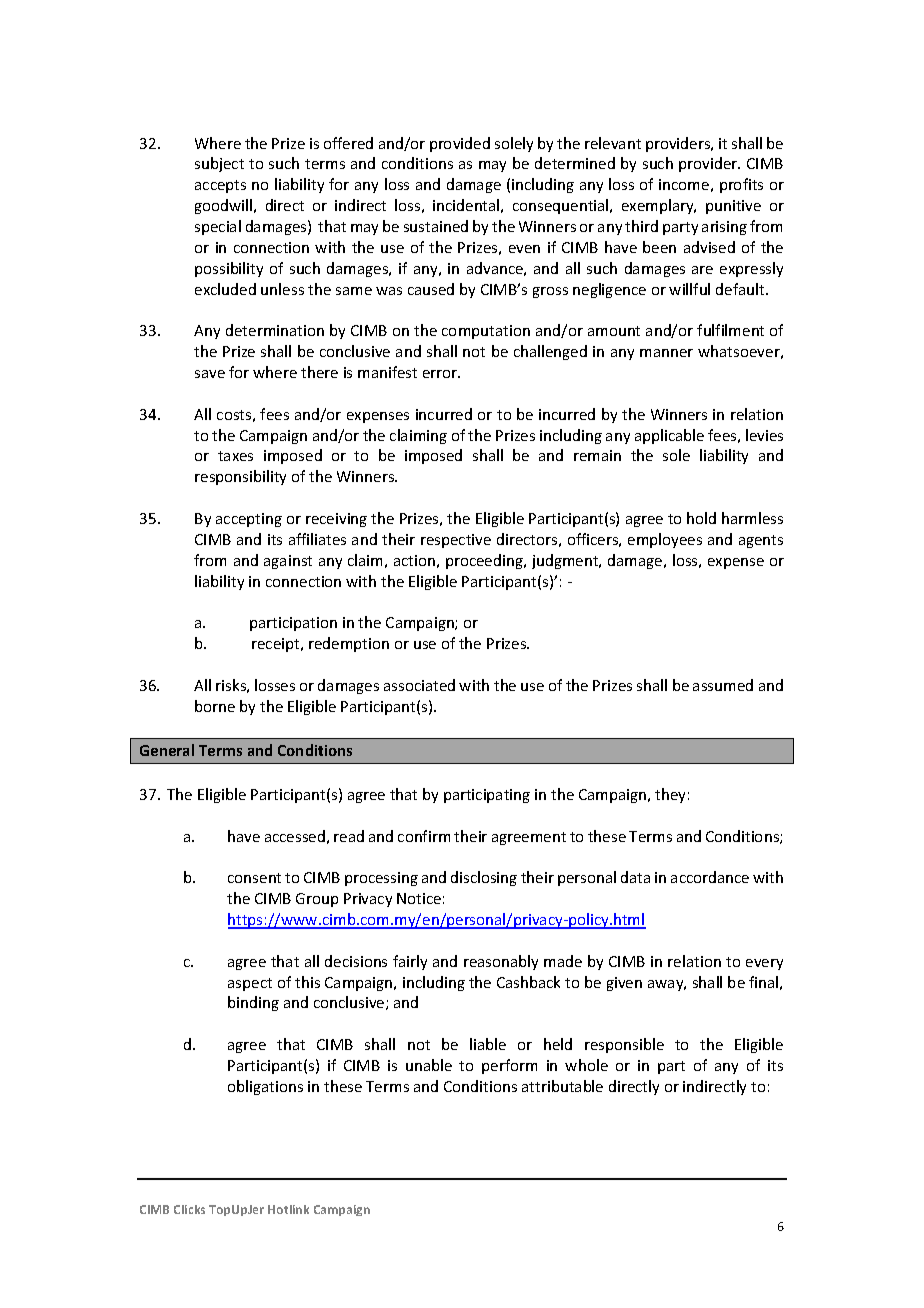 This screenshot has height=1308, width=924. Describe the element at coordinates (387, 372) in the screenshot. I see `manifest` at that location.
